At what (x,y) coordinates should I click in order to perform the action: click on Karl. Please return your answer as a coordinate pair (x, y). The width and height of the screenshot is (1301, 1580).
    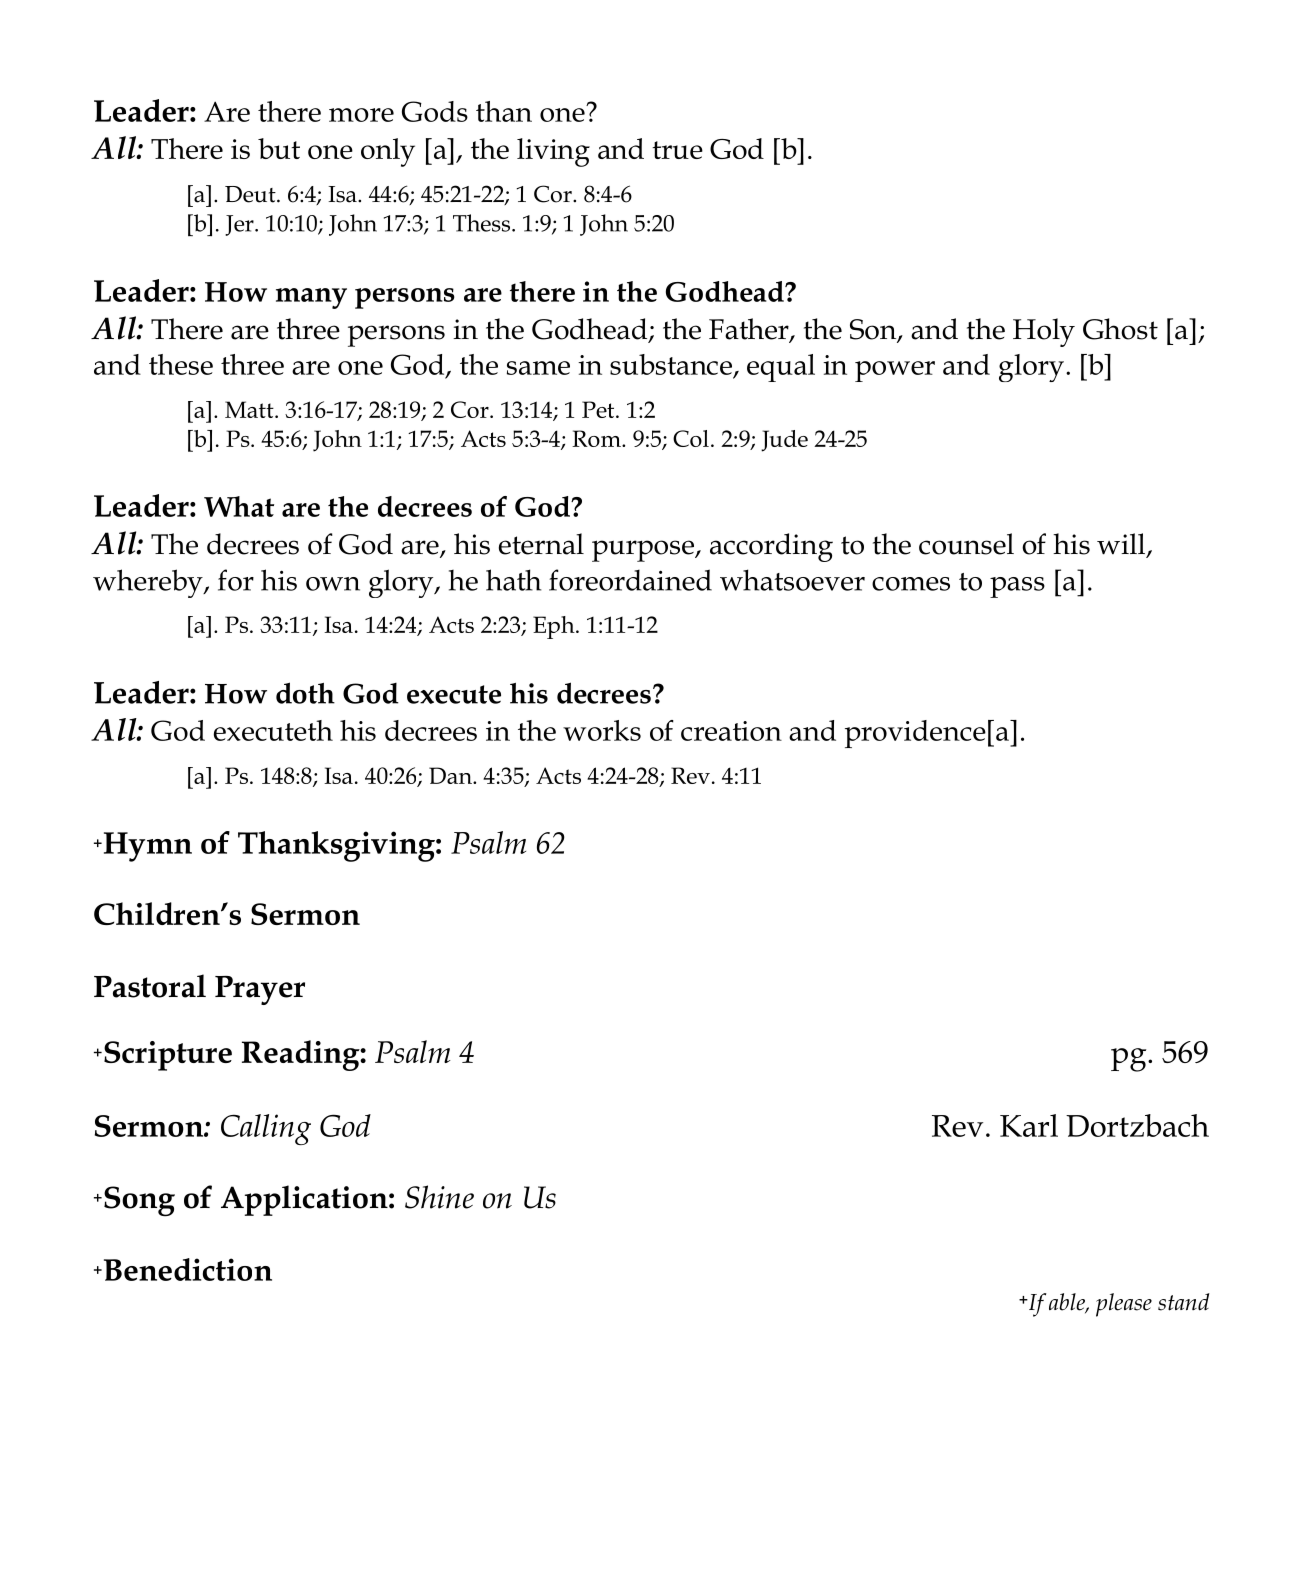
    Looking at the image, I should click on (1029, 1125).
